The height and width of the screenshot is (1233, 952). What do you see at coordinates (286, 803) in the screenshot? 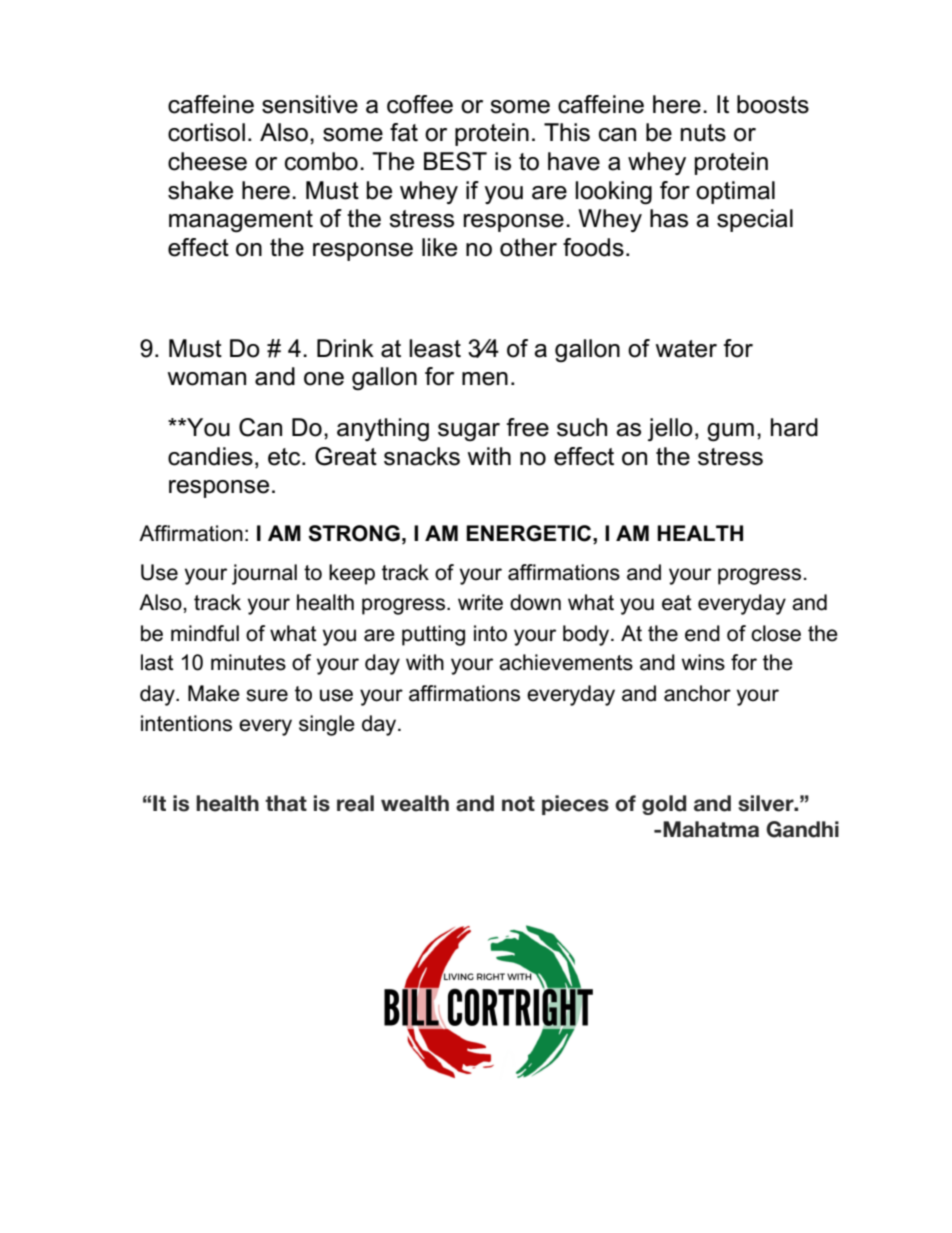
I see `that` at bounding box center [286, 803].
